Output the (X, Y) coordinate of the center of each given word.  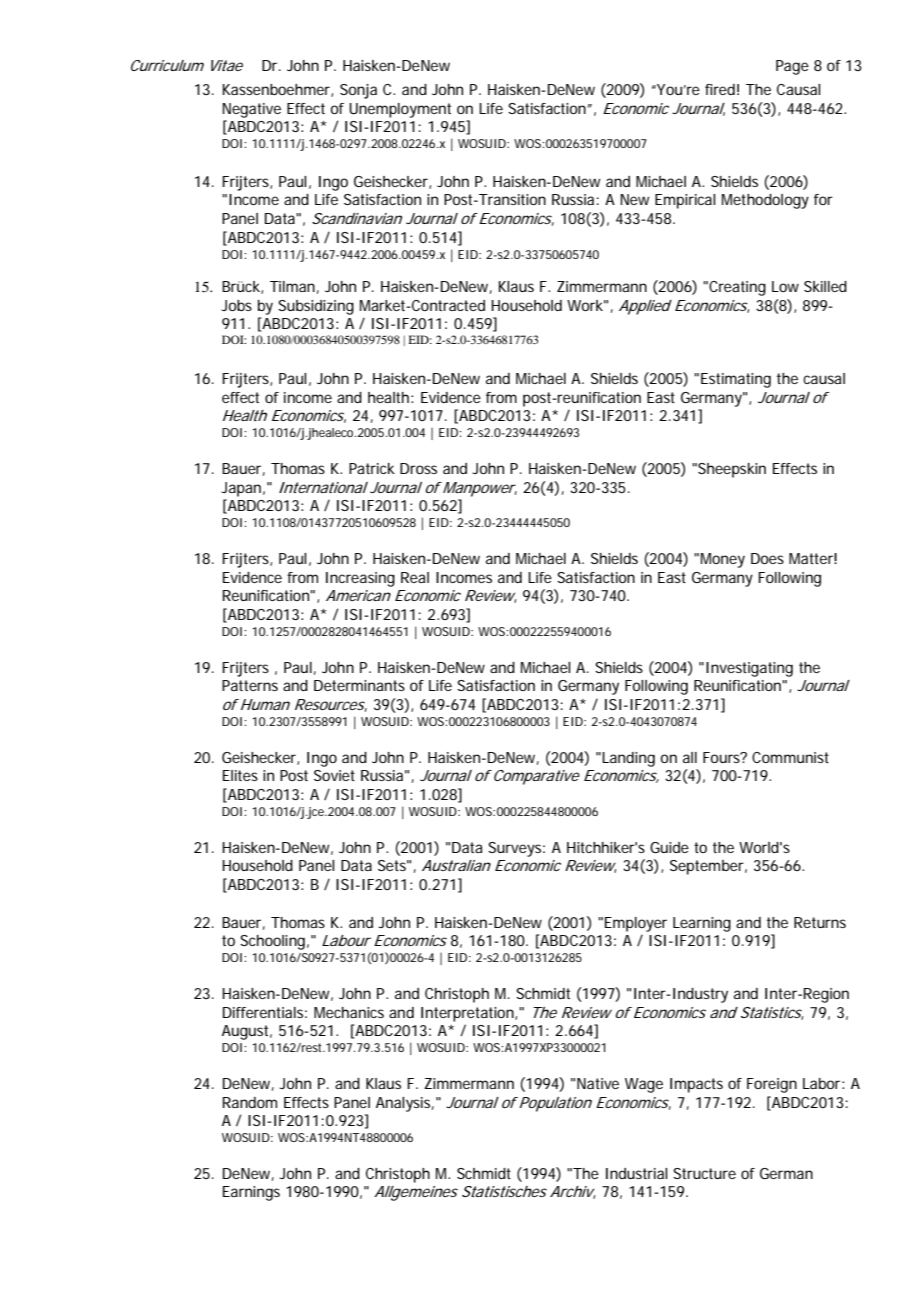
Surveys (516, 849)
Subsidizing (316, 307)
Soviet (334, 775)
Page (792, 67)
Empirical (685, 201)
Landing (628, 759)
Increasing (360, 579)
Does (767, 558)
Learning (702, 924)
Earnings (251, 1193)
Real (415, 577)
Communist (790, 757)
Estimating (736, 380)
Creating (737, 288)
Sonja (358, 91)
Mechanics (349, 1012)
